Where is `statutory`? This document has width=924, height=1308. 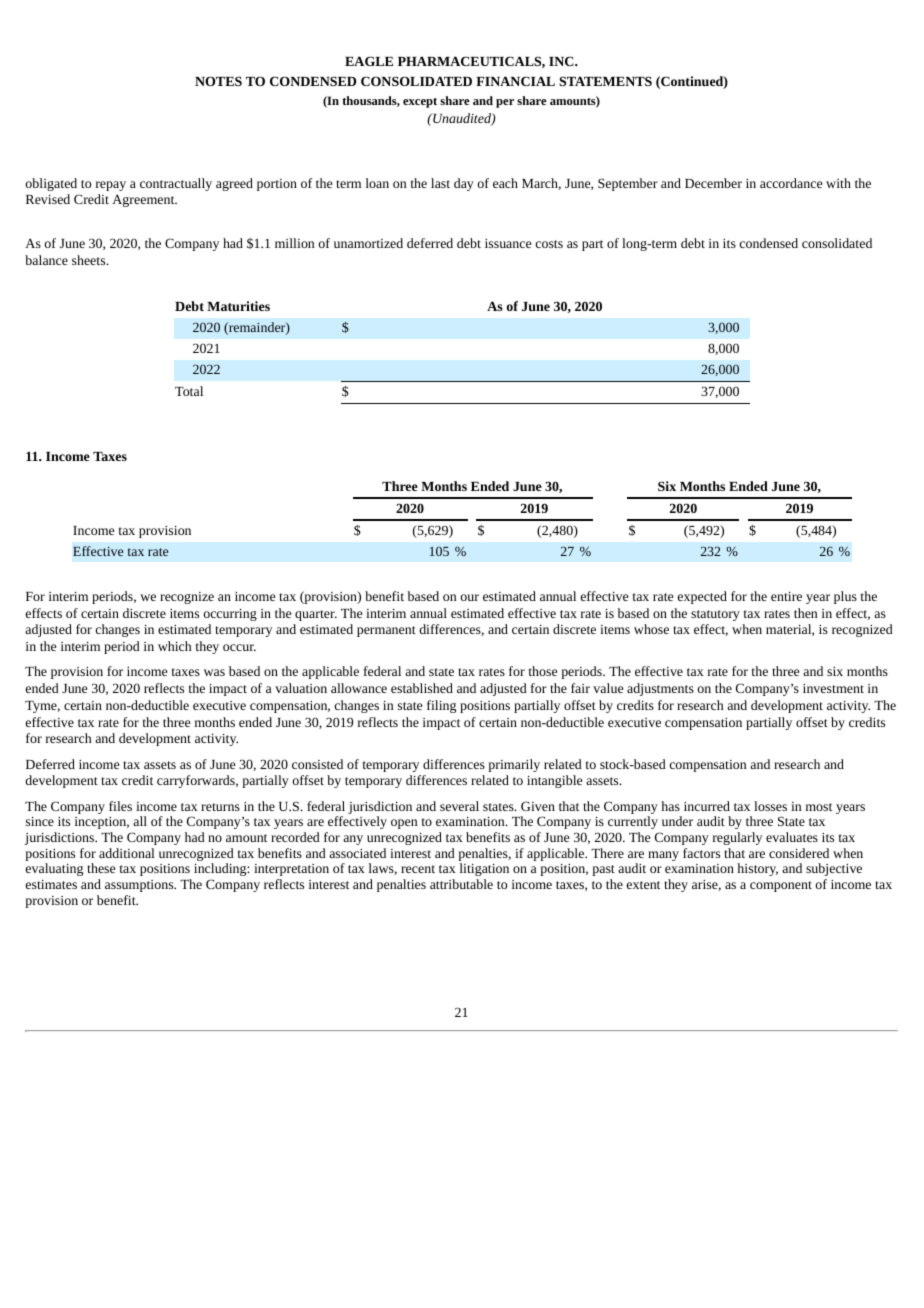
statutory is located at coordinates (715, 615).
